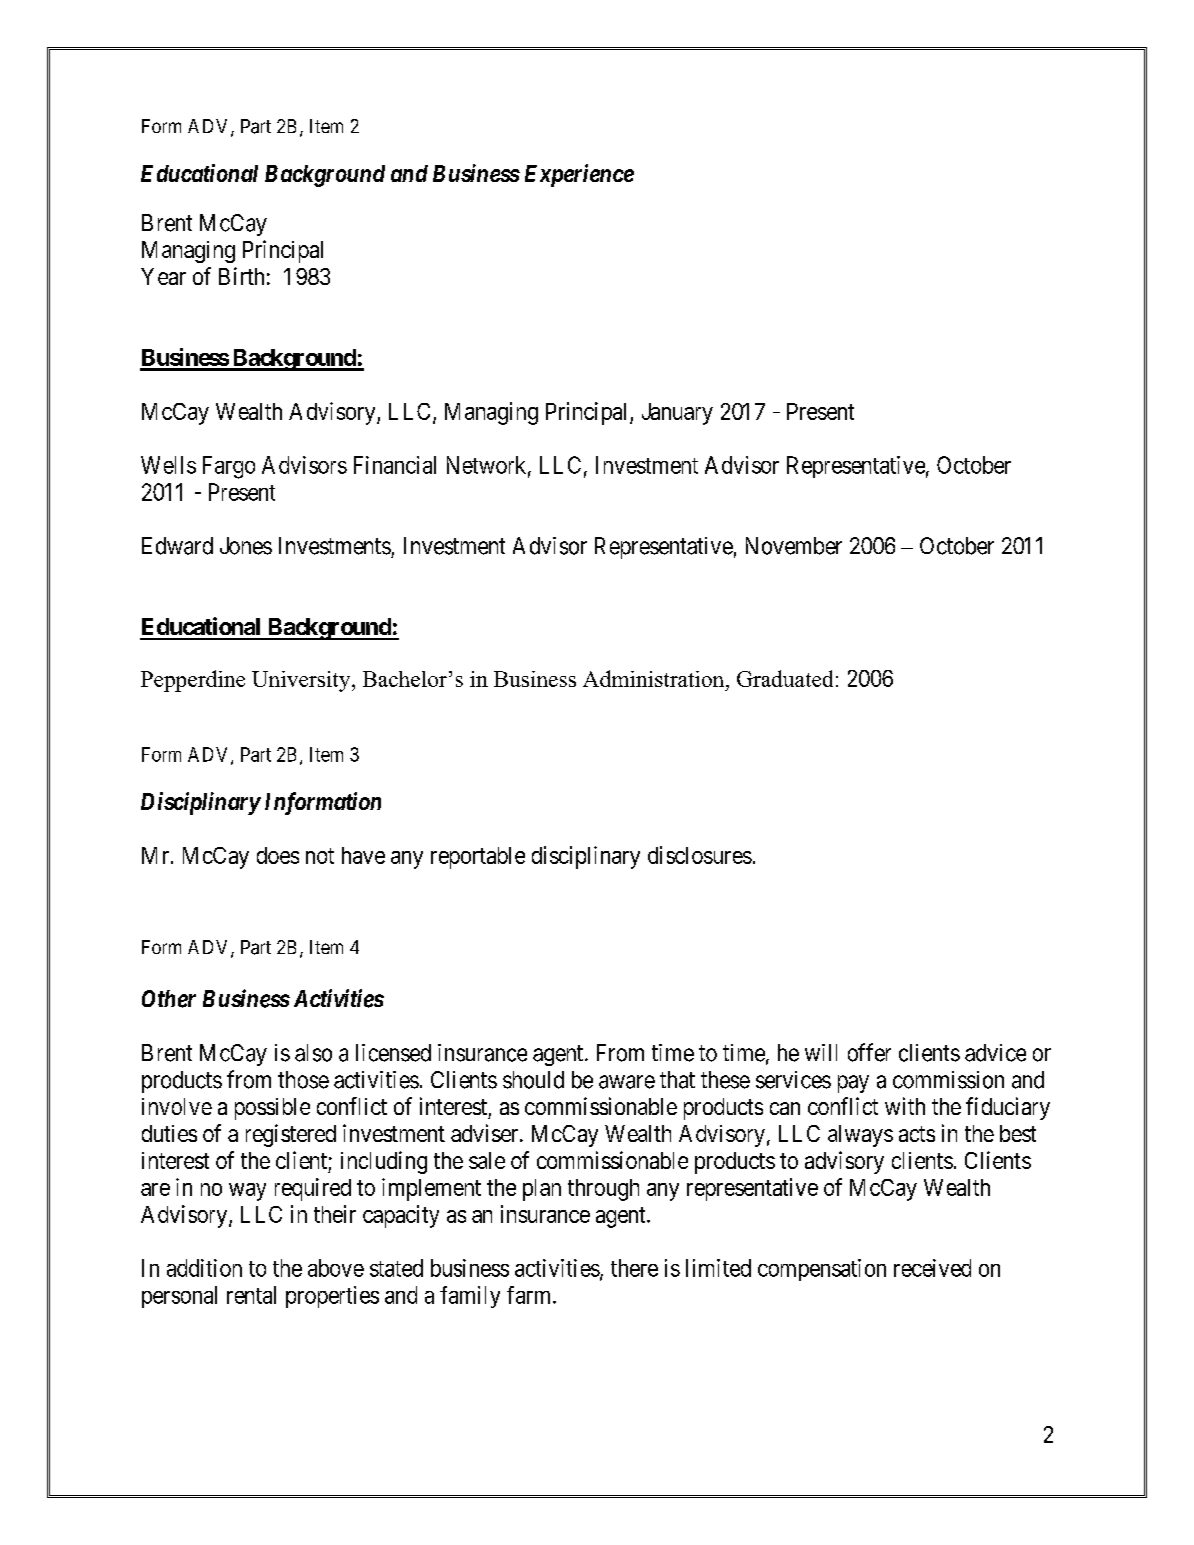 This image has height=1545, width=1194. I want to click on Graduated, so click(785, 678).
